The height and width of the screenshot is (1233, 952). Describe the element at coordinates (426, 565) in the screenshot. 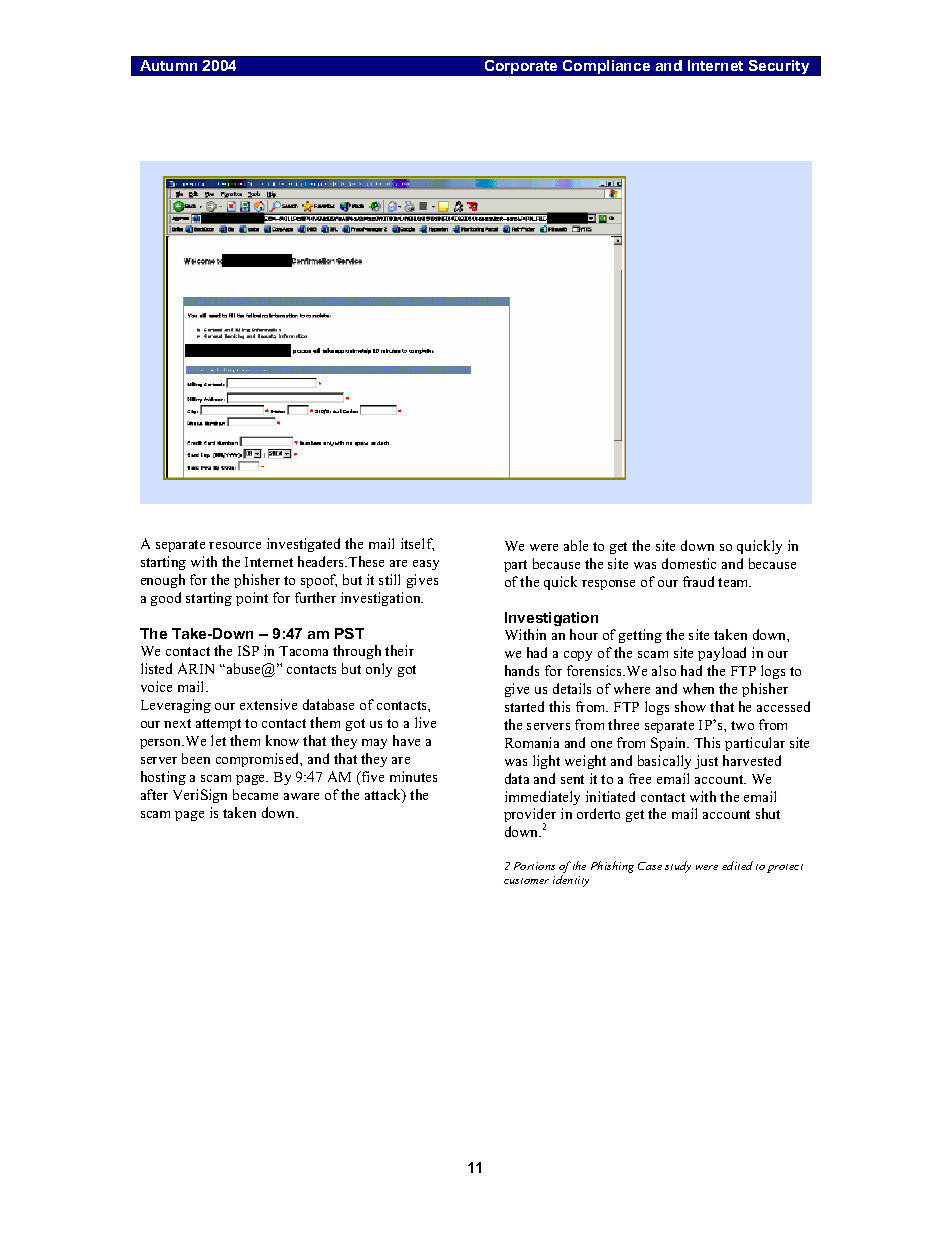

I see `easy` at that location.
